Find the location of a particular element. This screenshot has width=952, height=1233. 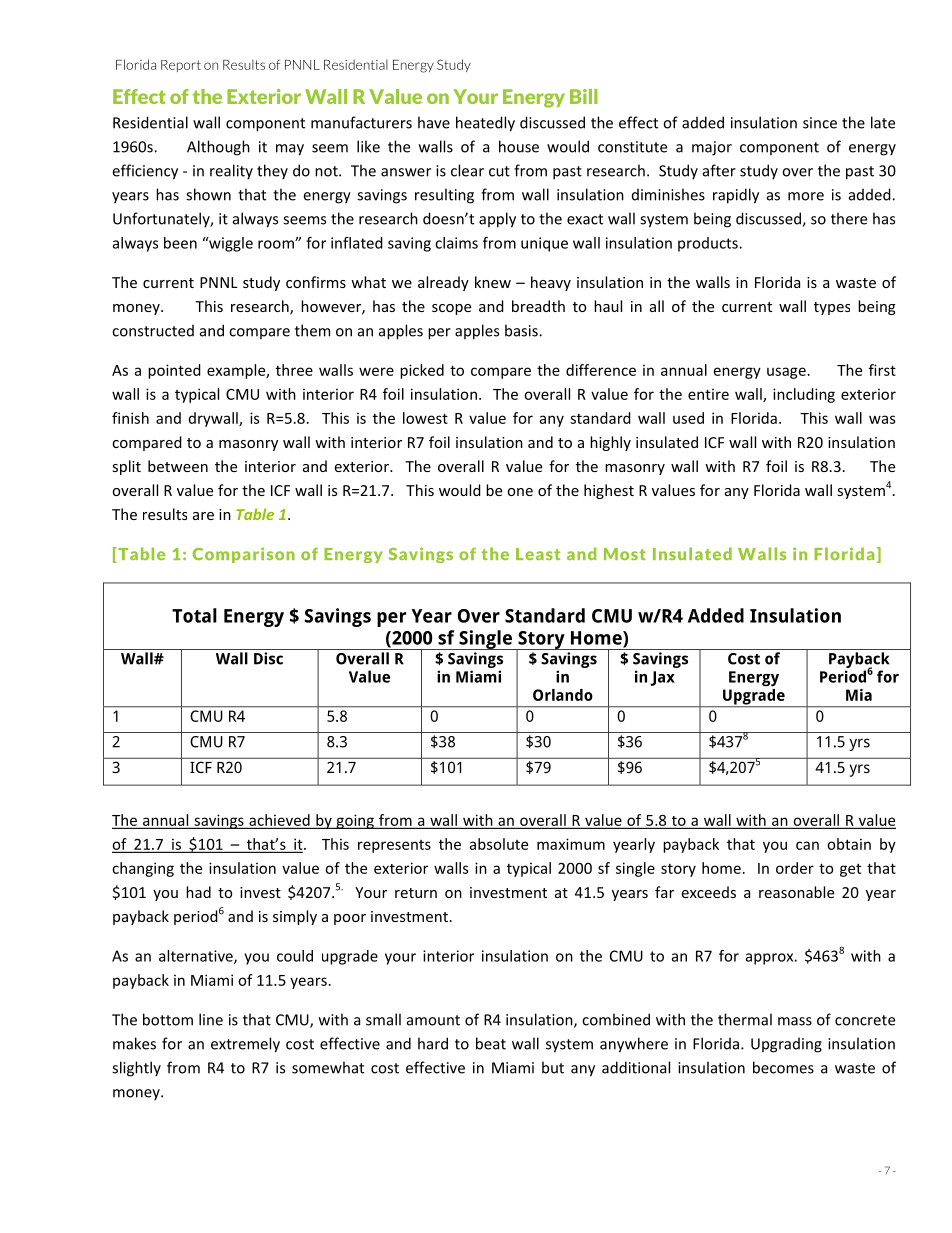

extremely is located at coordinates (245, 1045).
